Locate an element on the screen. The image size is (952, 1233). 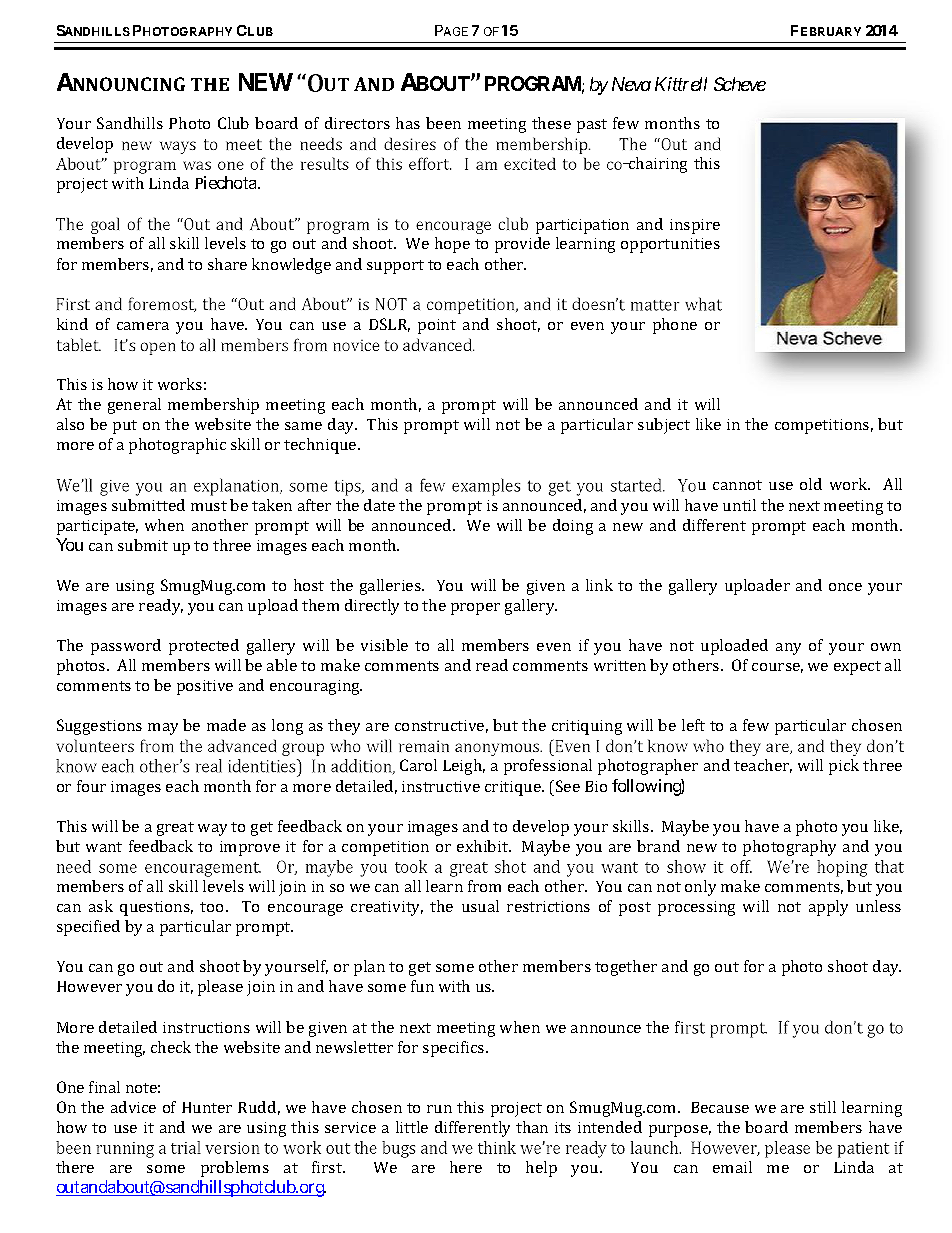
directors is located at coordinates (357, 123).
